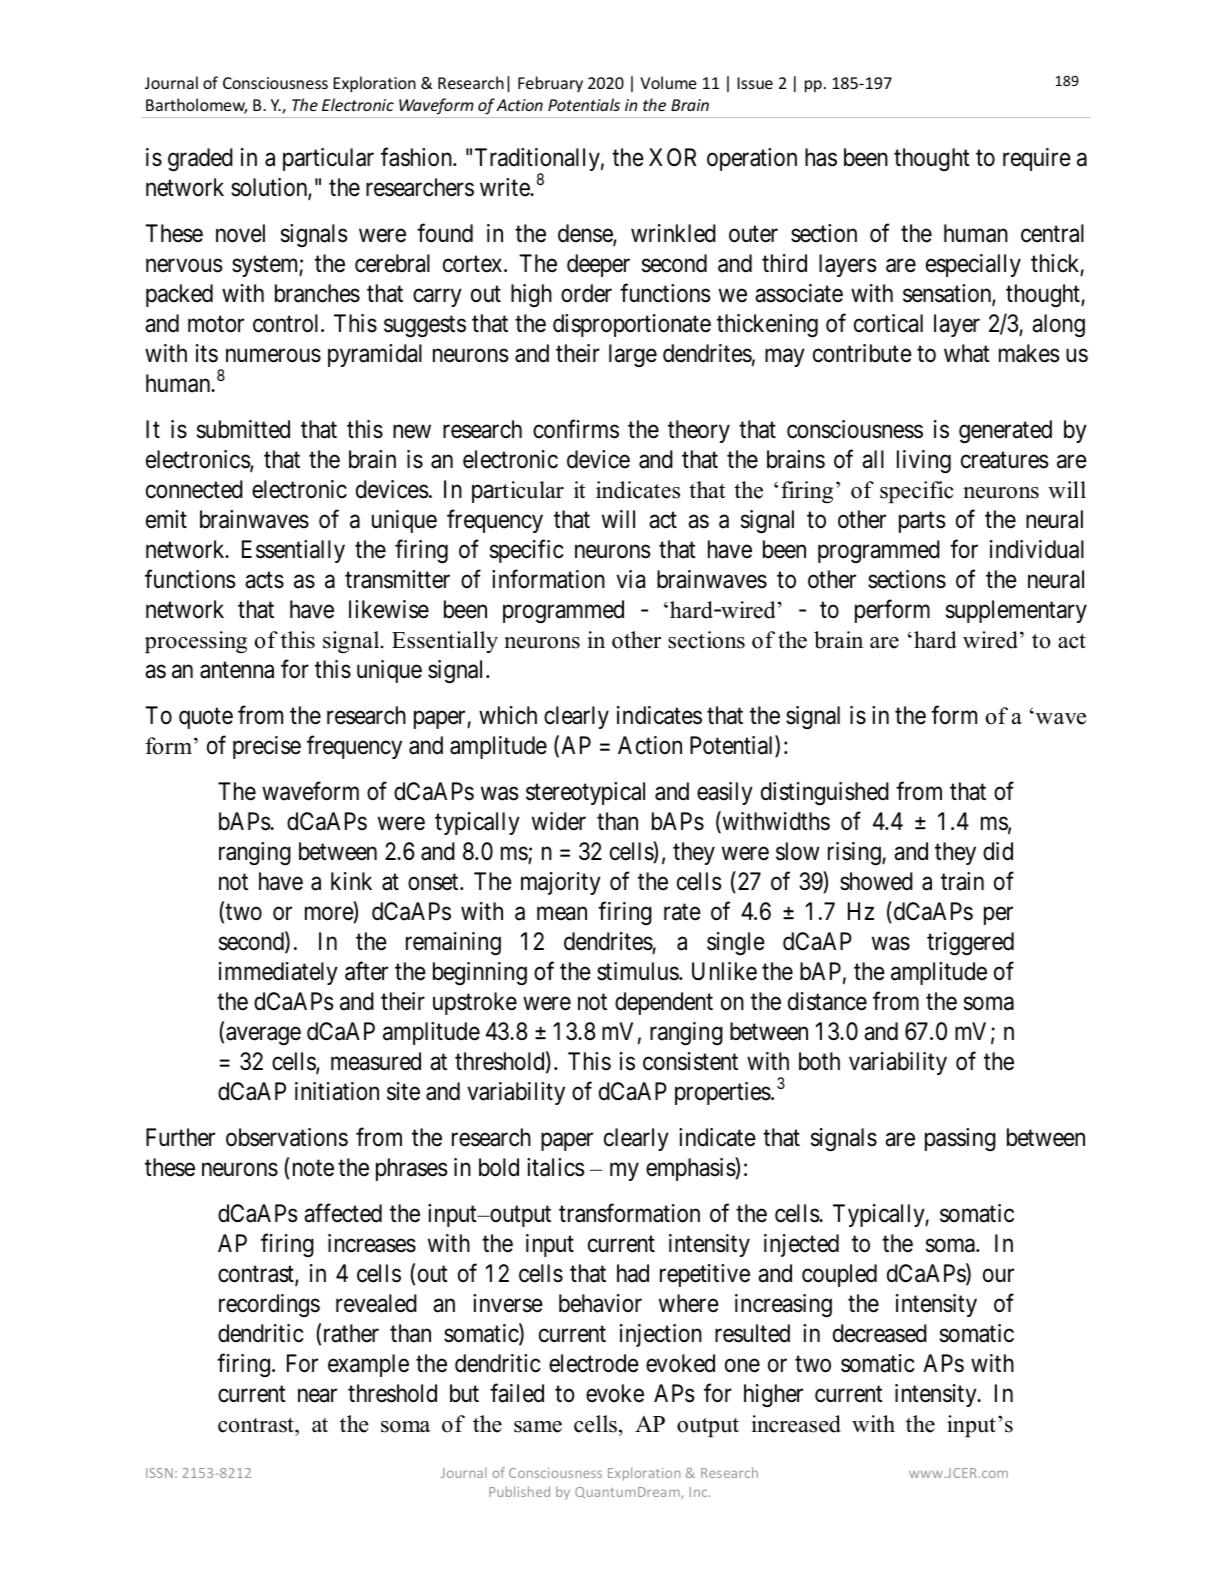  I want to click on italics, so click(555, 1167).
